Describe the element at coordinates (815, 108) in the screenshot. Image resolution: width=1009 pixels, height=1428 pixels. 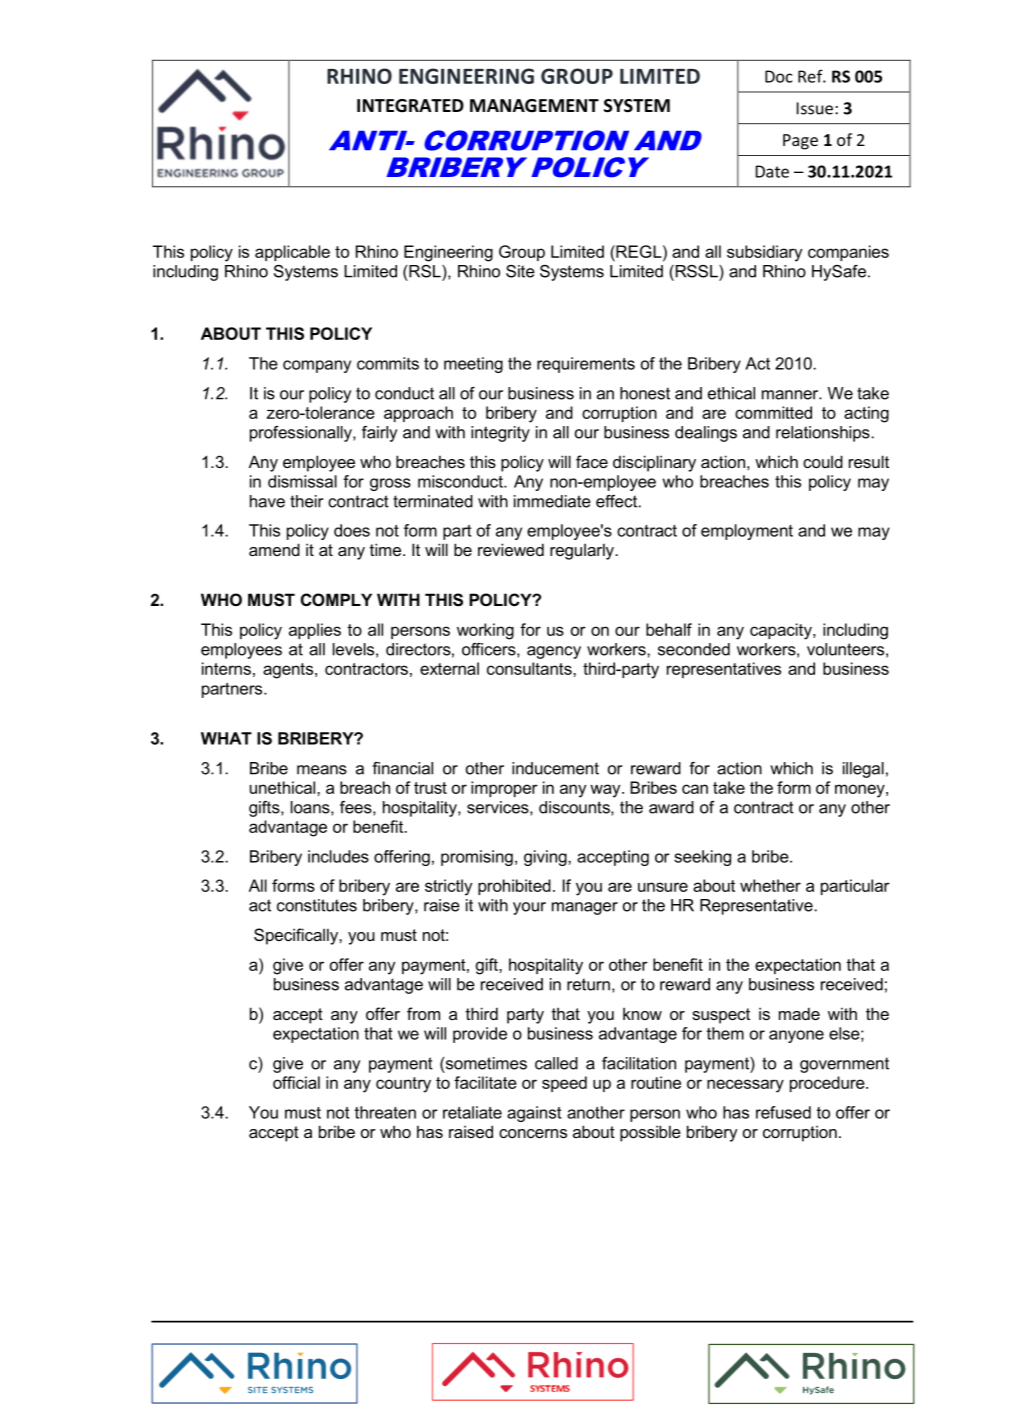
I see `Issue` at that location.
